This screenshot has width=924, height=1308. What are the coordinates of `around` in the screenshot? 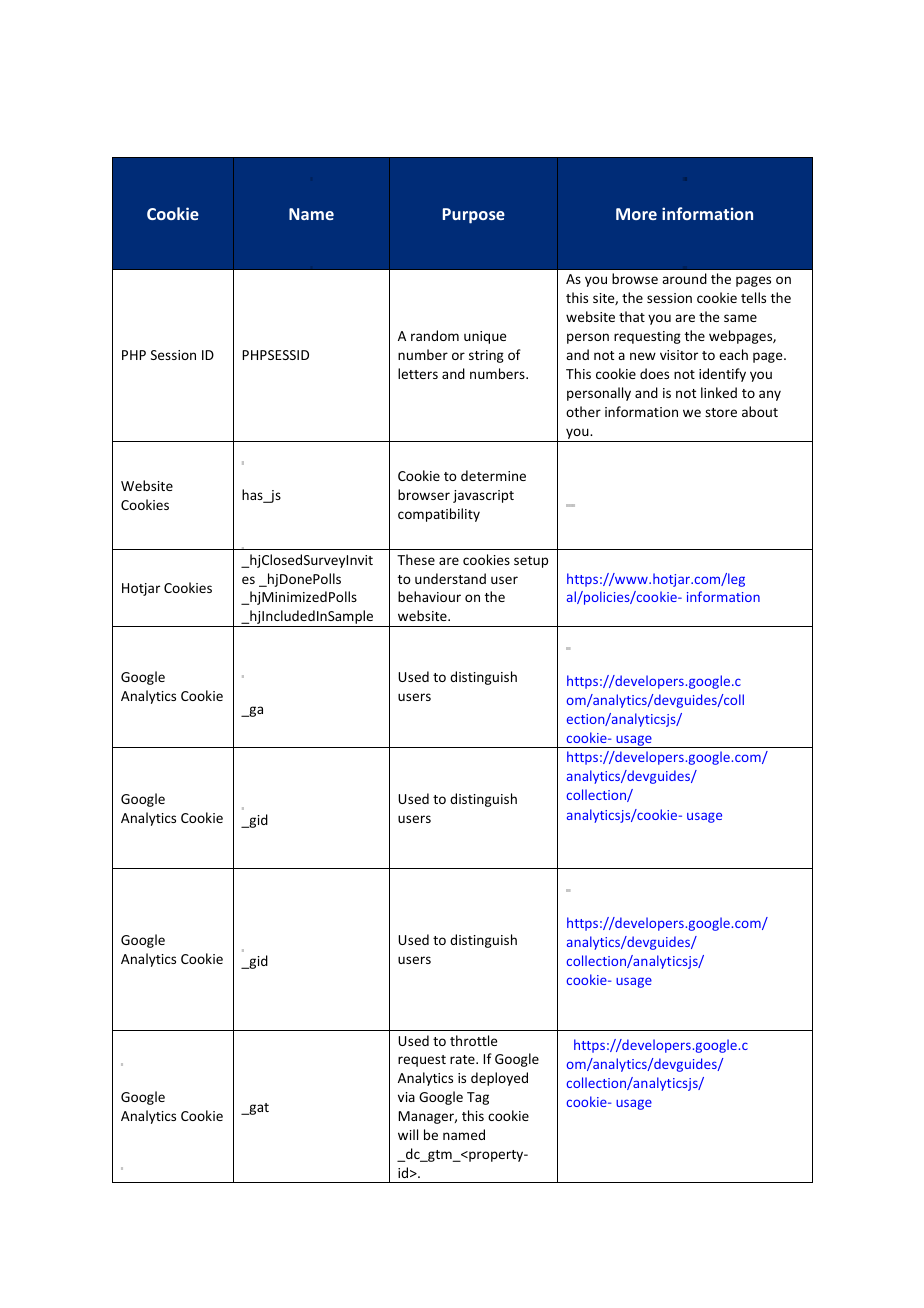 It's located at (684, 278).
